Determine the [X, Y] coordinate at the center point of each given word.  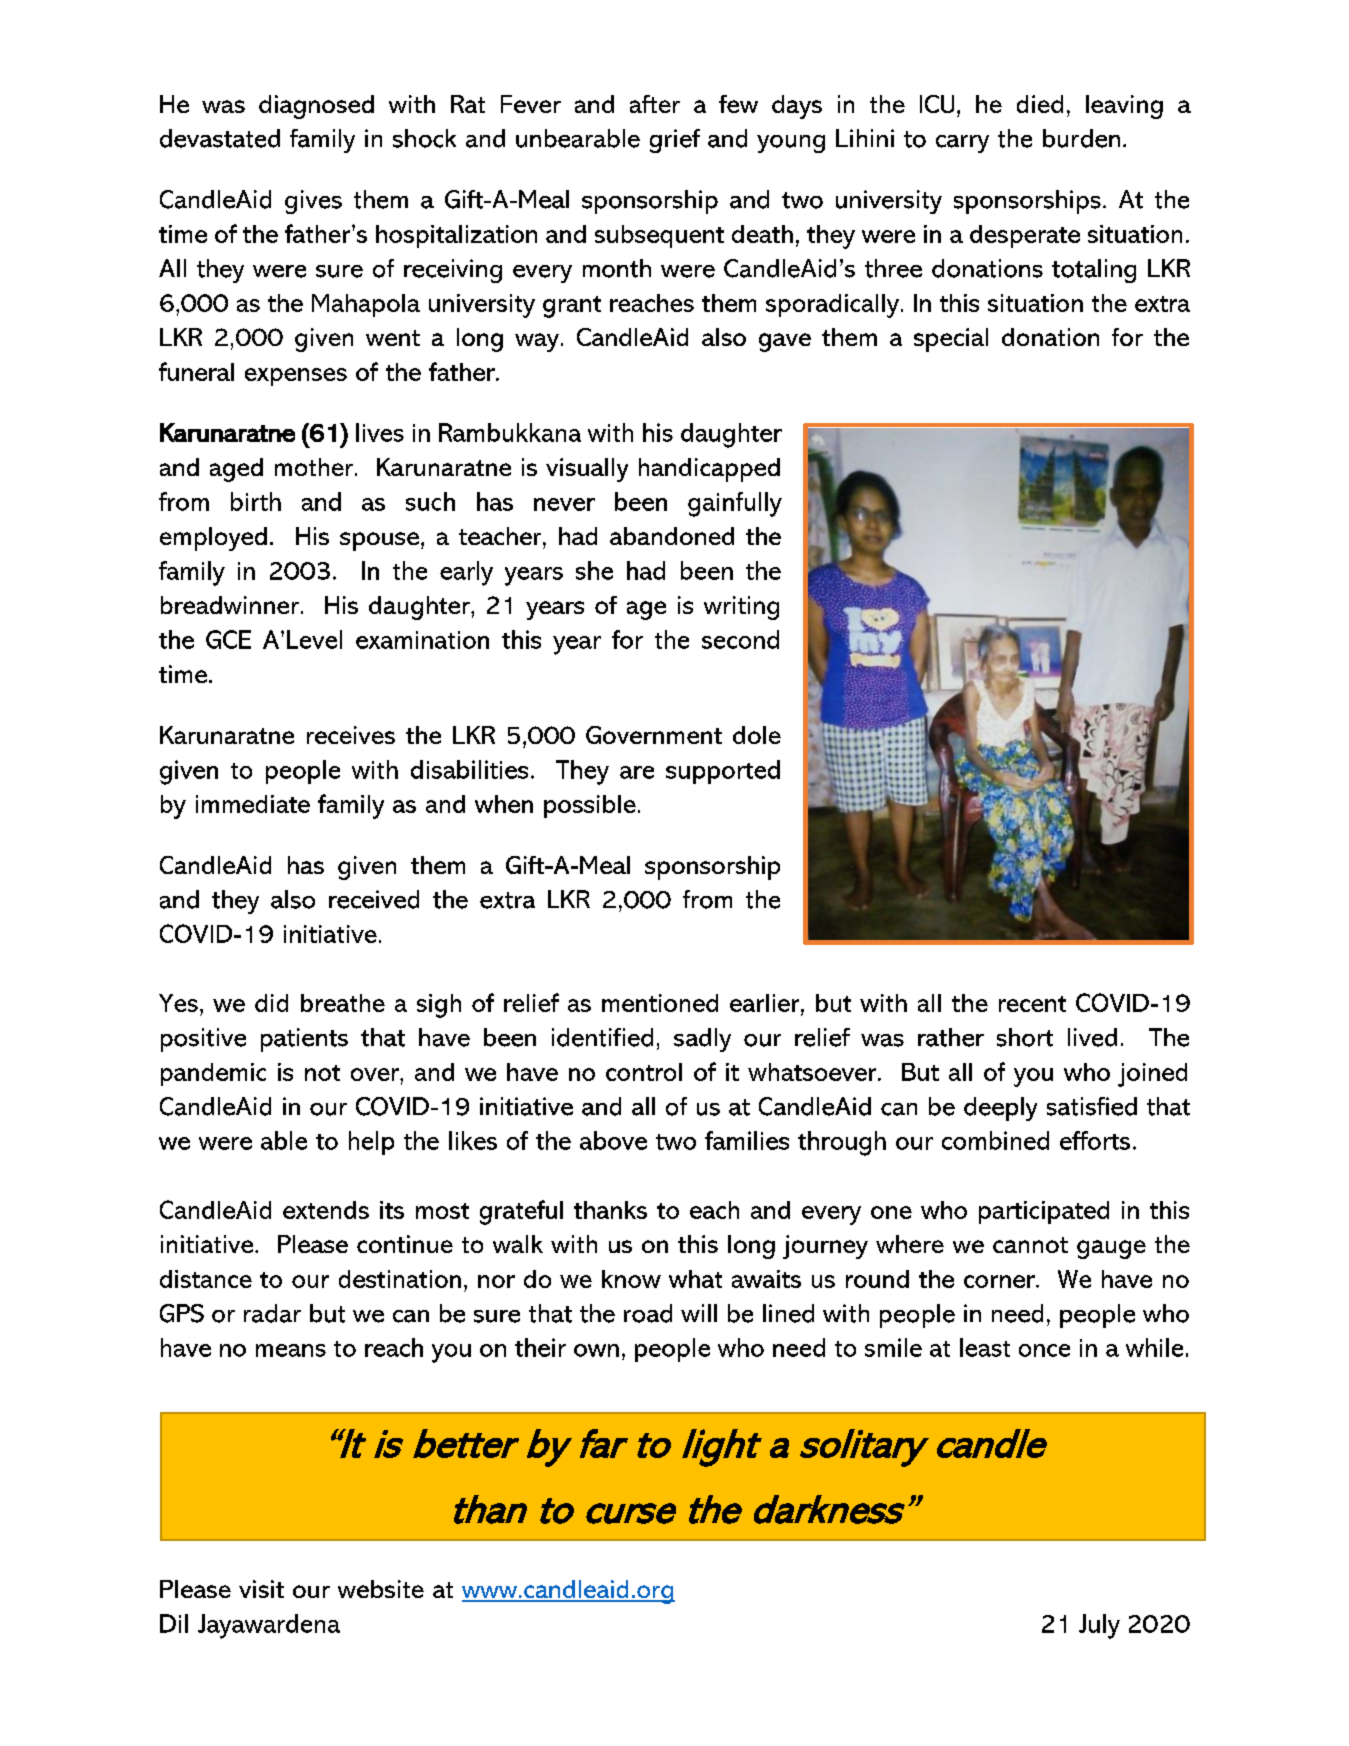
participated [1044, 1212]
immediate [253, 804]
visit [261, 1589]
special [951, 340]
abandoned [672, 536]
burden [1081, 138]
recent [1032, 1004]
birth [256, 501]
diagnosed [316, 107]
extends [326, 1210]
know [631, 1279]
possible [590, 806]
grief [675, 141]
